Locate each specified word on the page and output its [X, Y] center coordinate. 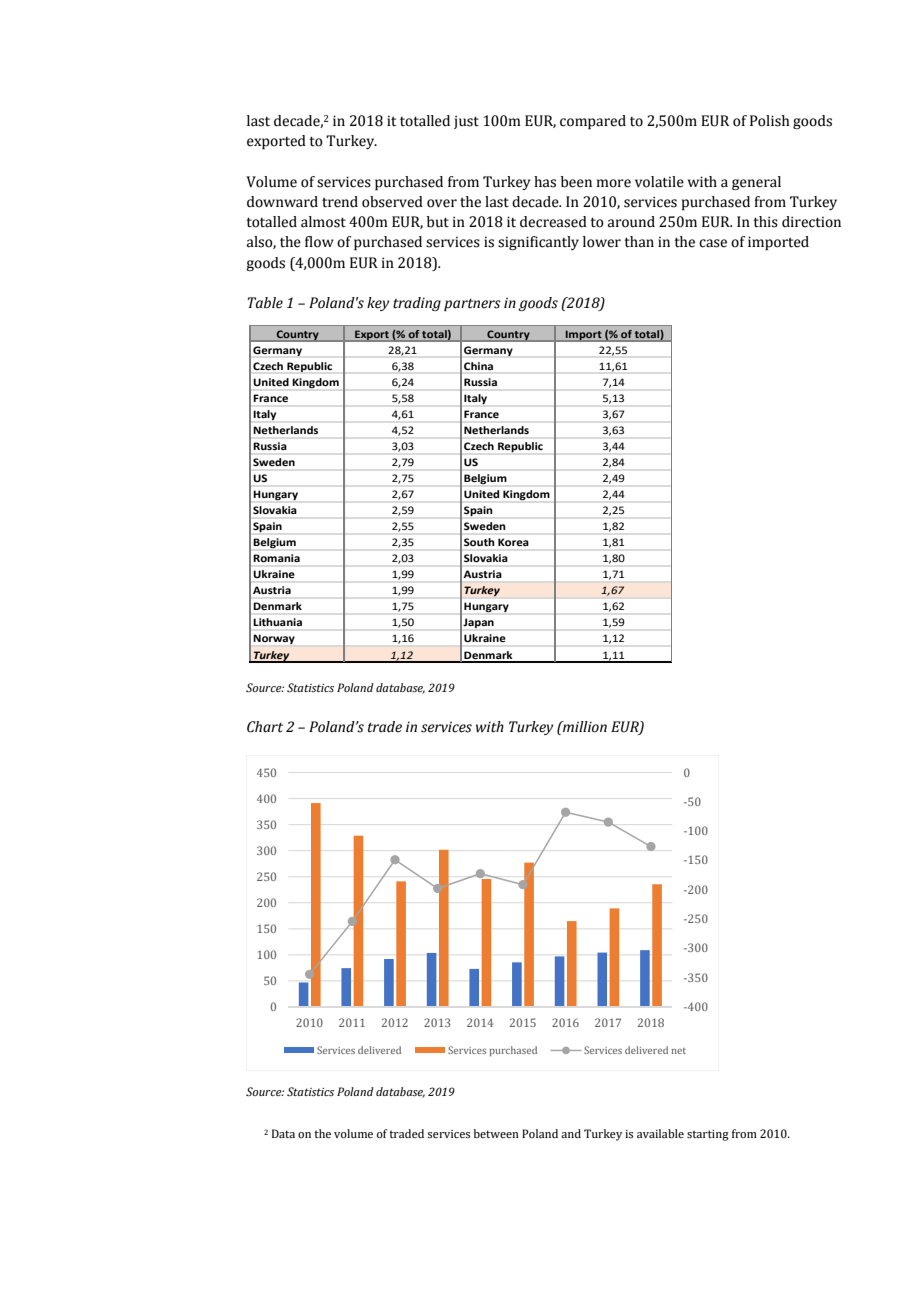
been [576, 182]
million [584, 727]
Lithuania [278, 622]
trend [340, 202]
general [756, 183]
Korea [513, 542]
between [496, 1133]
